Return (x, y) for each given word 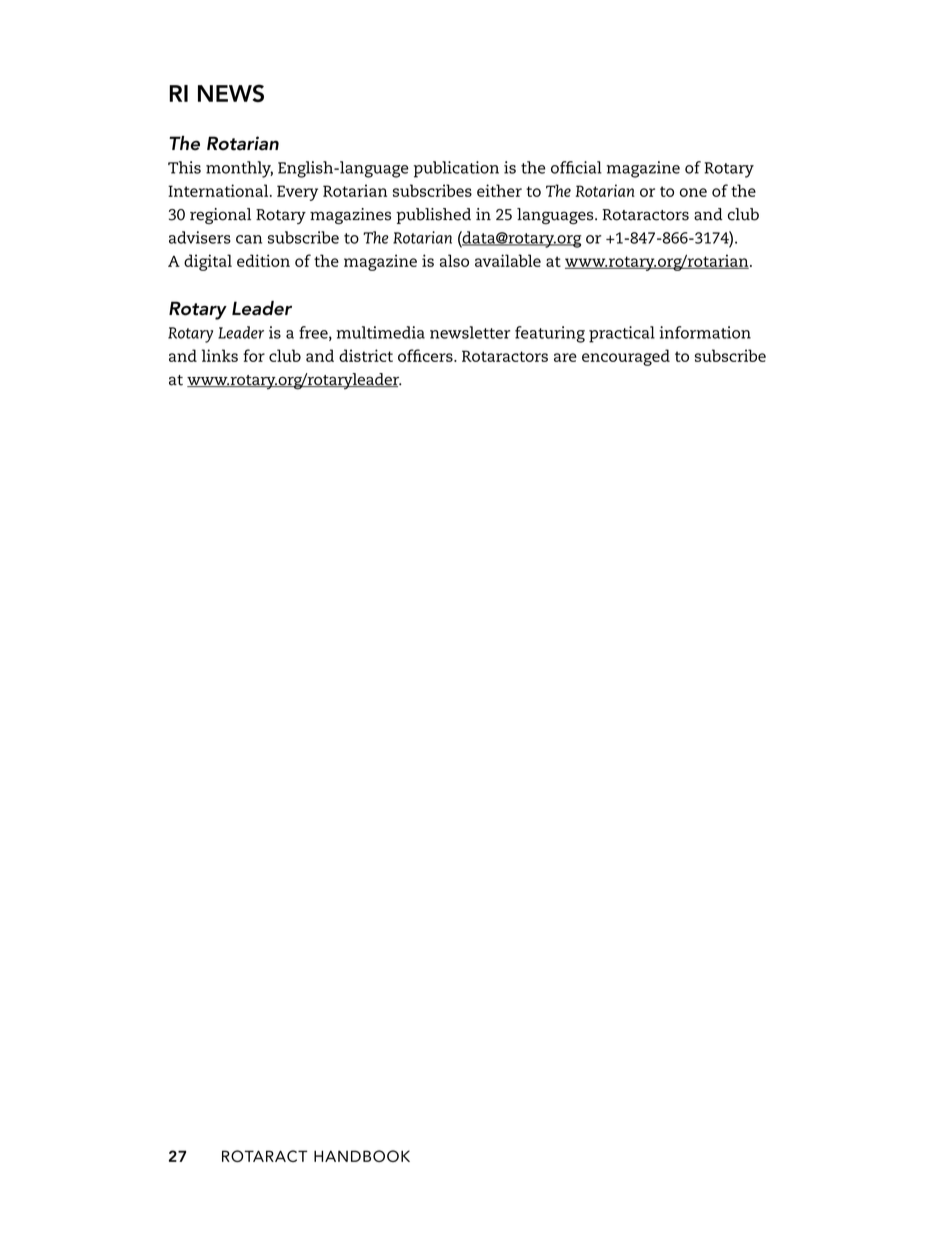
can (249, 239)
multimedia (380, 332)
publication (456, 169)
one (693, 192)
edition (263, 260)
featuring (550, 334)
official (576, 167)
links (220, 355)
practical (622, 334)
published (433, 216)
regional (220, 216)
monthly (239, 169)
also (454, 260)
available (508, 260)
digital (208, 262)
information (705, 332)
